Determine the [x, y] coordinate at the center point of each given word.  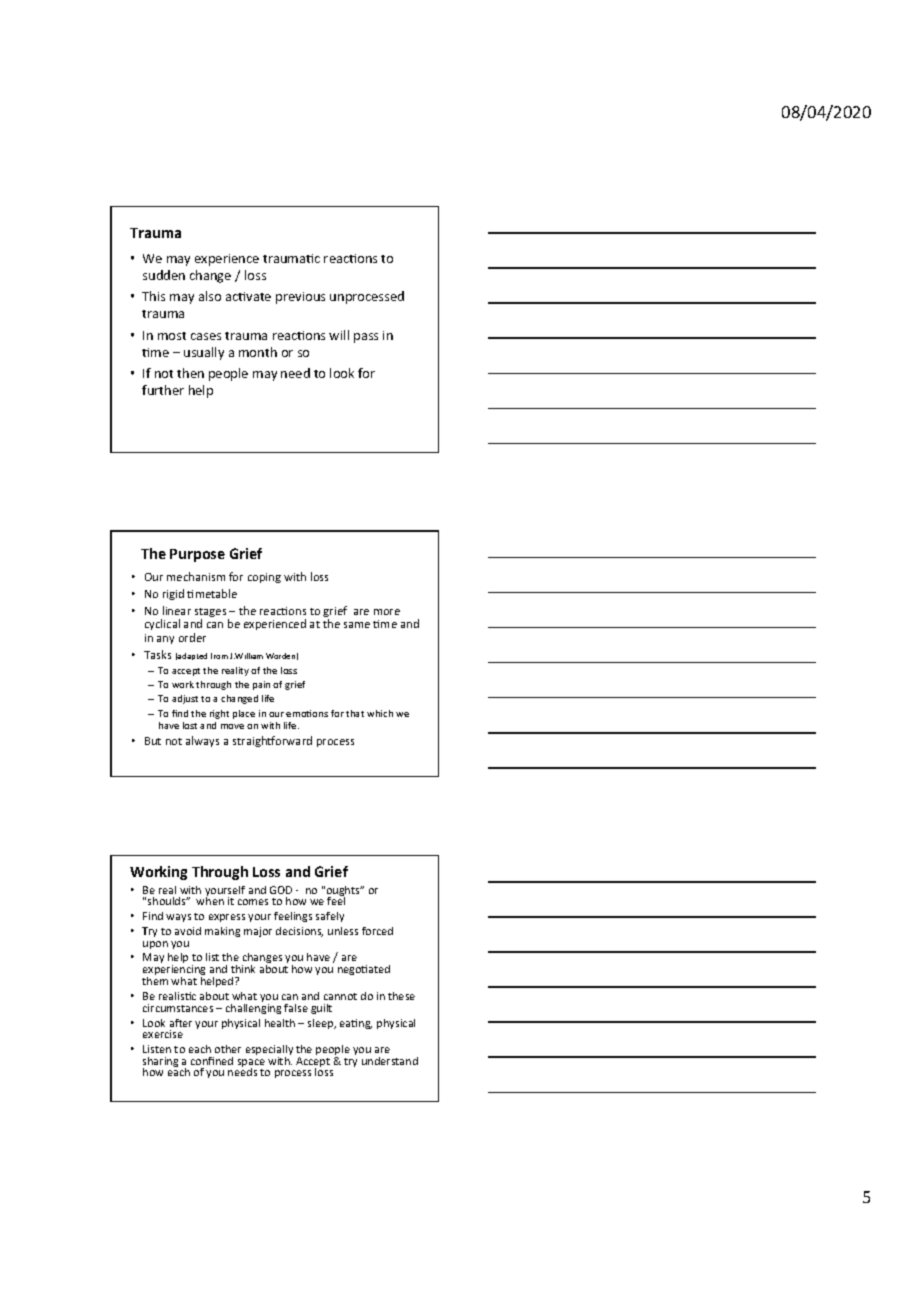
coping [264, 578]
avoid [188, 931]
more [387, 612]
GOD [281, 890]
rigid [173, 594]
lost [190, 725]
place [244, 714]
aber [181, 1023]
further [163, 390]
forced [377, 931]
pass [366, 338]
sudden [164, 275]
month [258, 352]
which [380, 713]
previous [300, 298]
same [357, 625]
